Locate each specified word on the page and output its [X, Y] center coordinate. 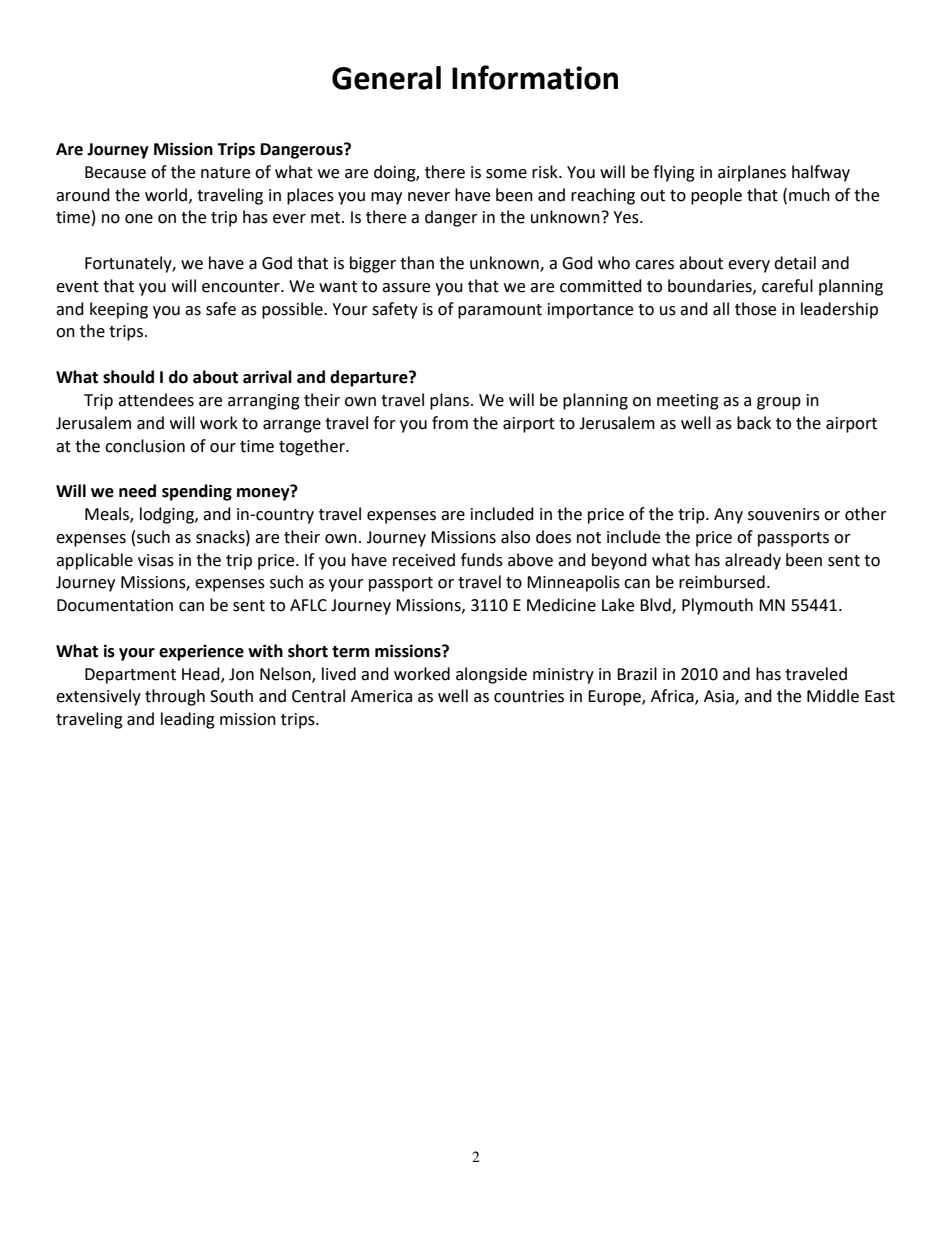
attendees [156, 400]
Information [535, 77]
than [417, 263]
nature [225, 173]
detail [795, 263]
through [175, 697]
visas [156, 560]
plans [449, 401]
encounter [242, 287]
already [753, 561]
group [779, 403]
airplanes [752, 173]
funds [482, 560]
